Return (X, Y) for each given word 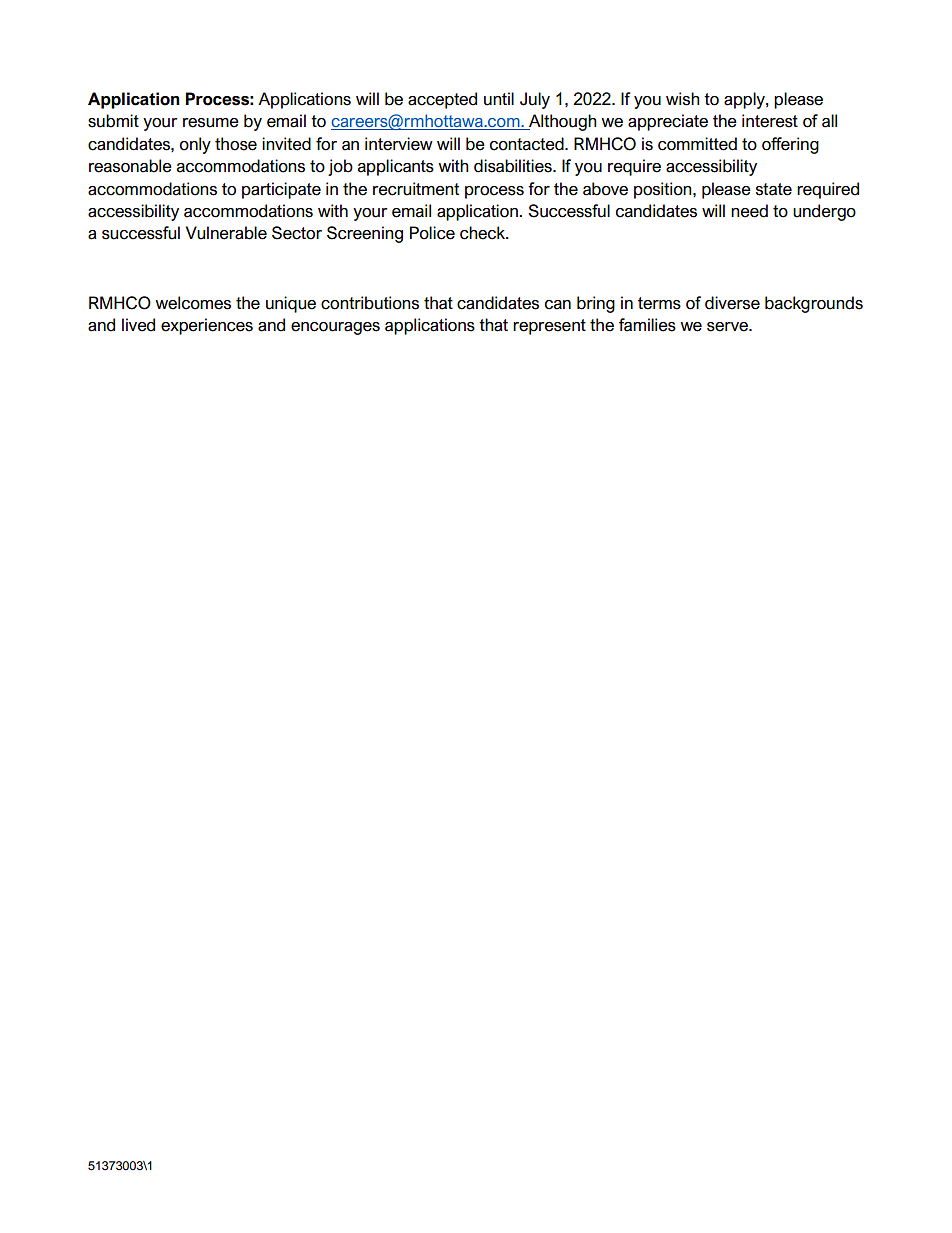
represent (549, 327)
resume (211, 123)
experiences (207, 326)
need (749, 211)
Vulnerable (226, 233)
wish (683, 99)
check (484, 233)
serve (728, 327)
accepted (442, 100)
